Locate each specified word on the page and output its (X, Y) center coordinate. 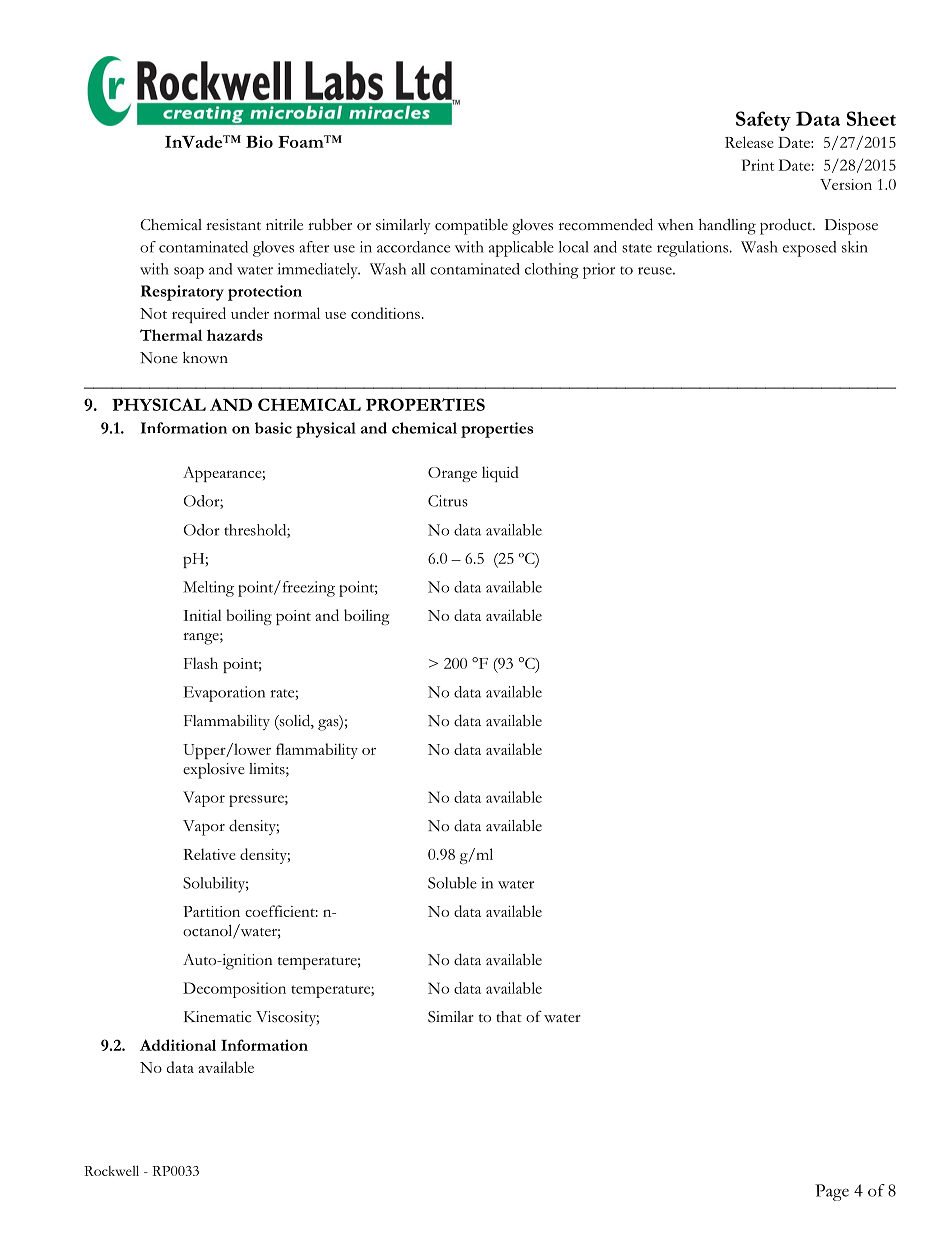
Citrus (448, 501)
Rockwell (111, 1170)
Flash (201, 663)
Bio (259, 141)
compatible (471, 226)
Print (758, 165)
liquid (500, 474)
